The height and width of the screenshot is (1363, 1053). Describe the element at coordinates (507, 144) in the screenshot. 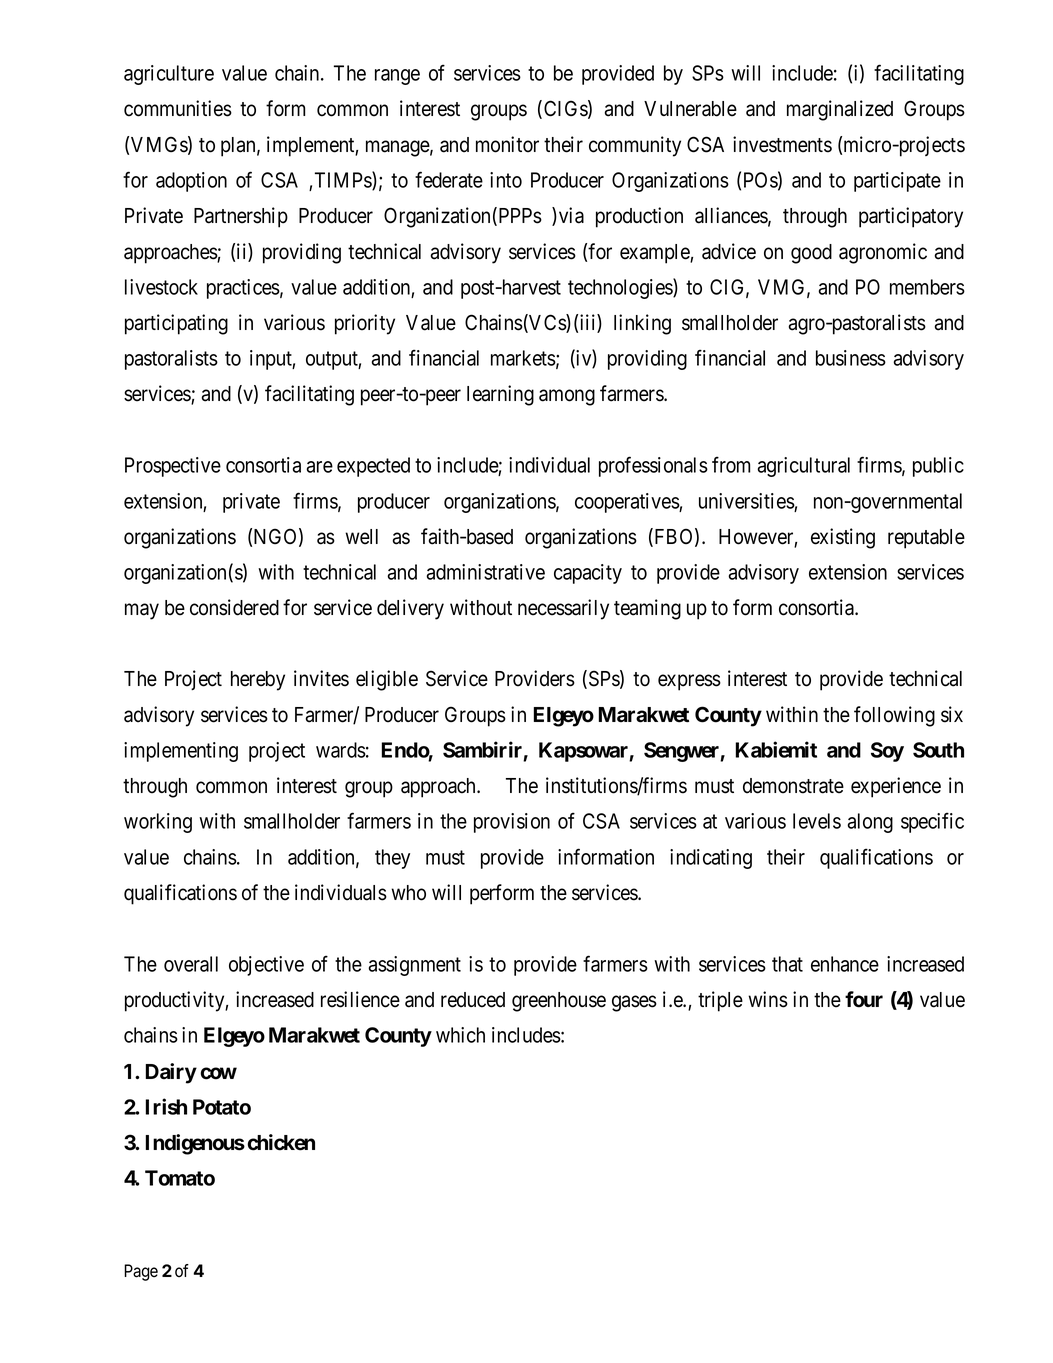

I see `monitor` at that location.
